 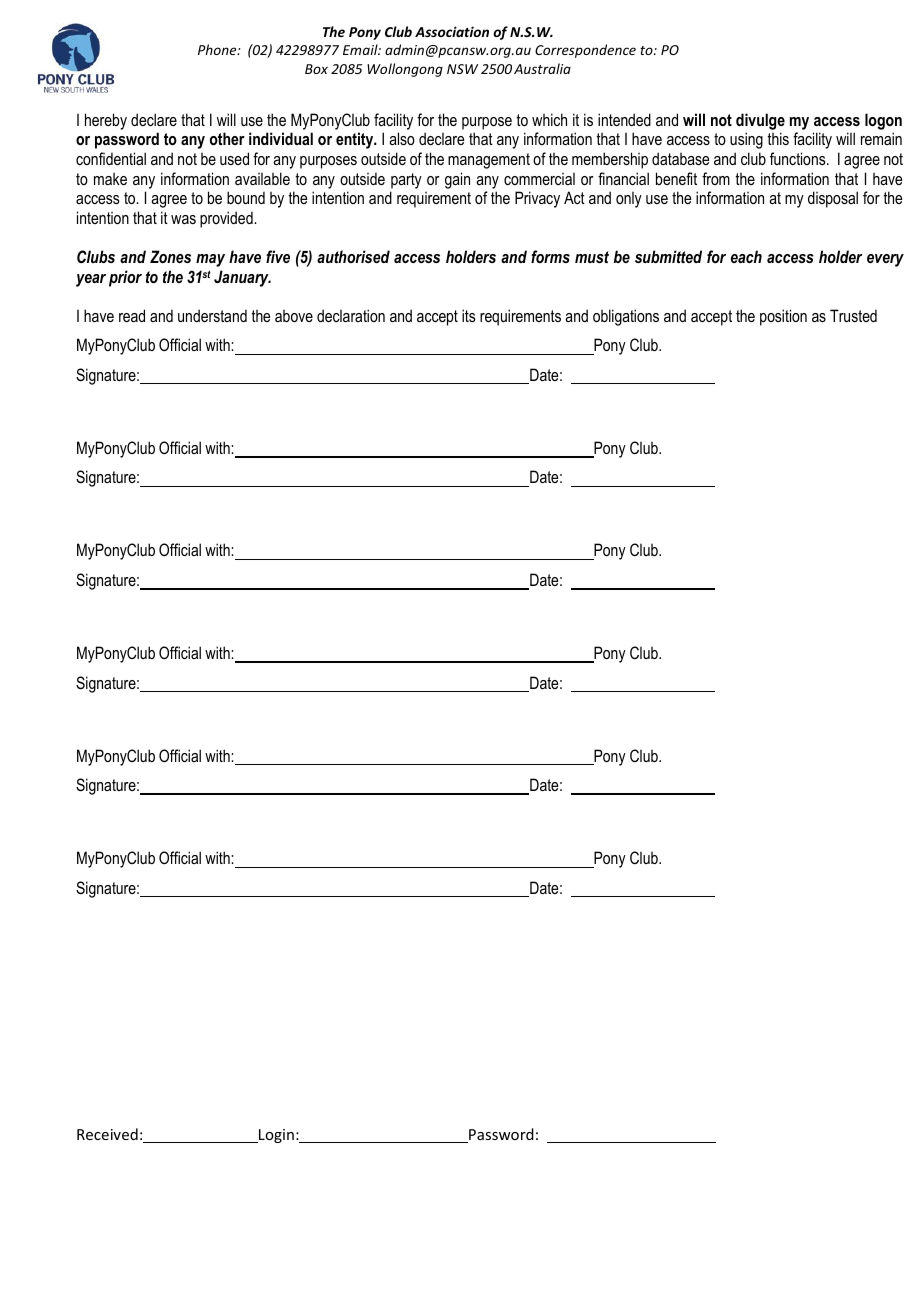 What do you see at coordinates (783, 317) in the screenshot?
I see `position` at bounding box center [783, 317].
